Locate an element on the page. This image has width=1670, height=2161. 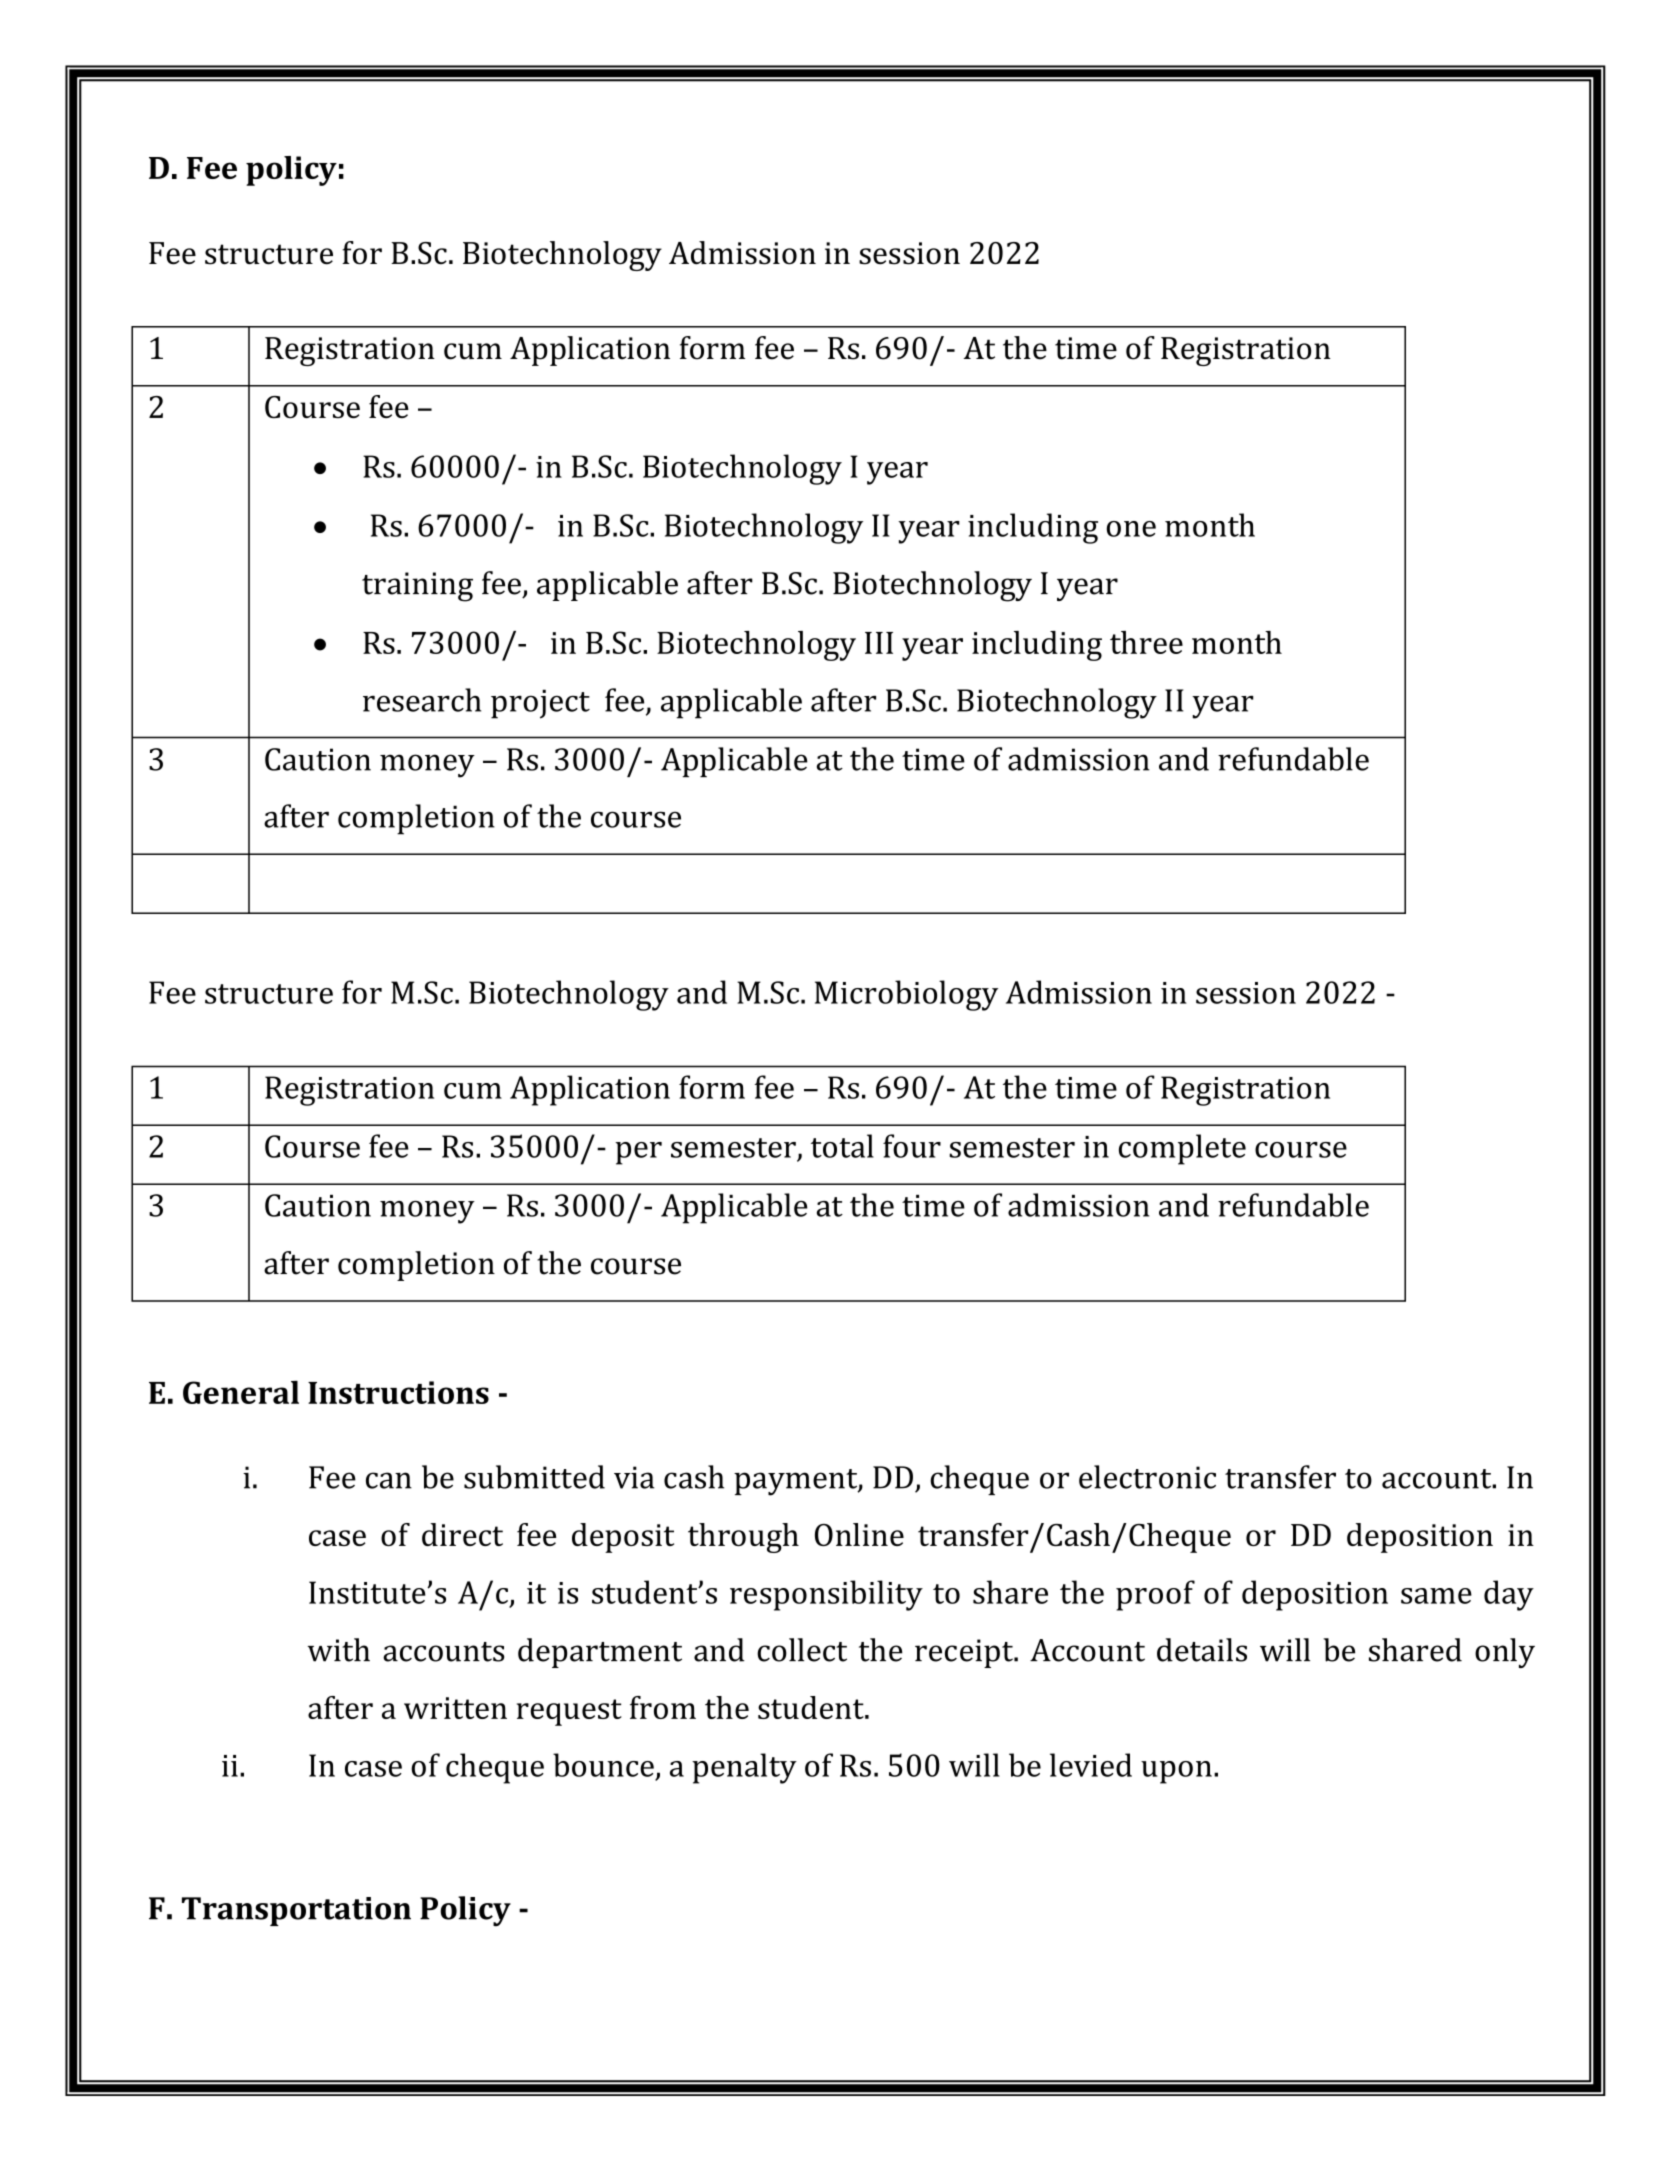
training is located at coordinates (417, 587).
